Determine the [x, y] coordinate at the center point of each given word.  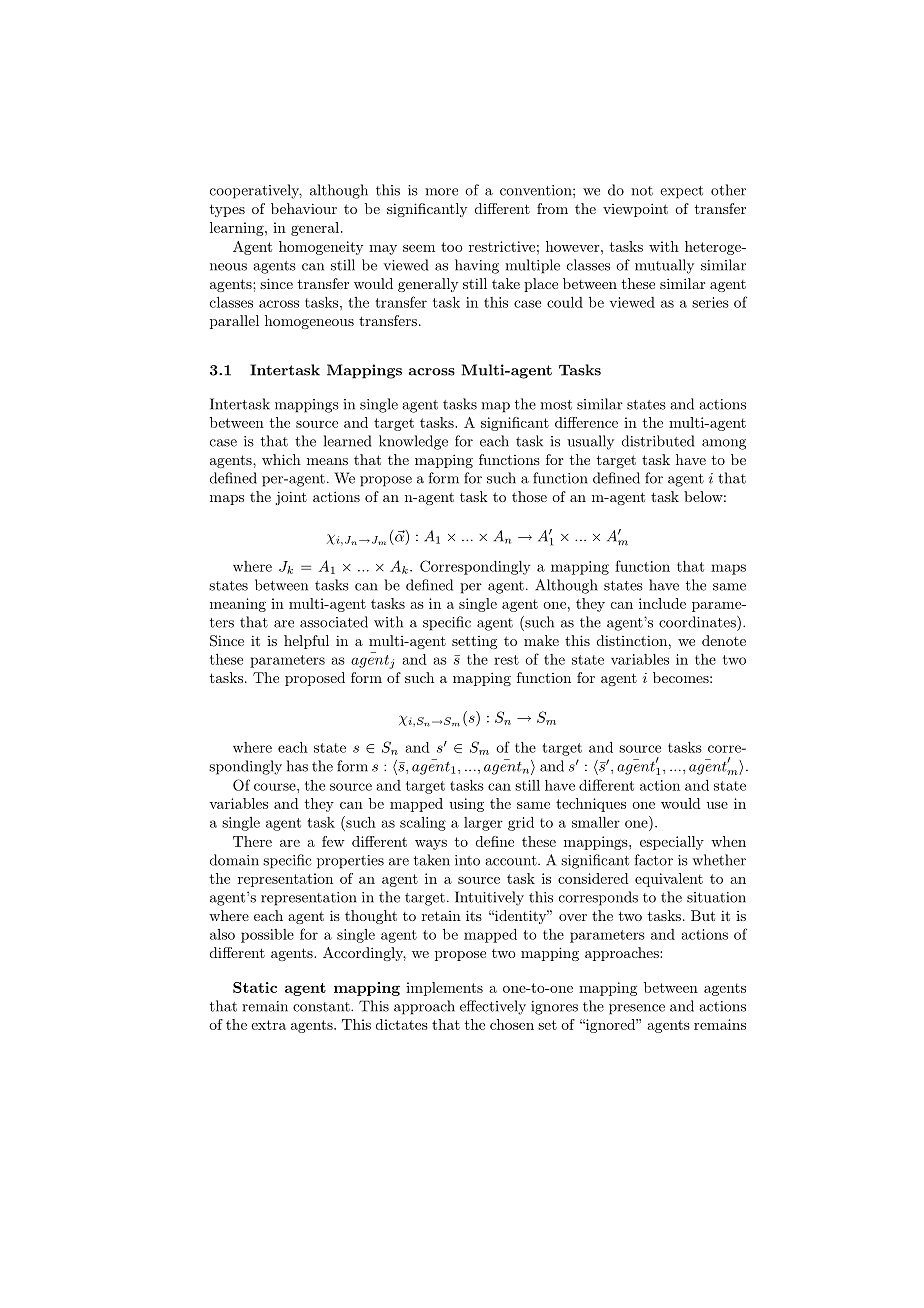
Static [255, 987]
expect [681, 192]
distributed [658, 441]
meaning [238, 605]
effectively [493, 1007]
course [276, 787]
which [281, 459]
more [441, 192]
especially [672, 843]
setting [474, 642]
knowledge [413, 442]
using [466, 805]
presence [637, 1009]
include [662, 603]
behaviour [304, 208]
